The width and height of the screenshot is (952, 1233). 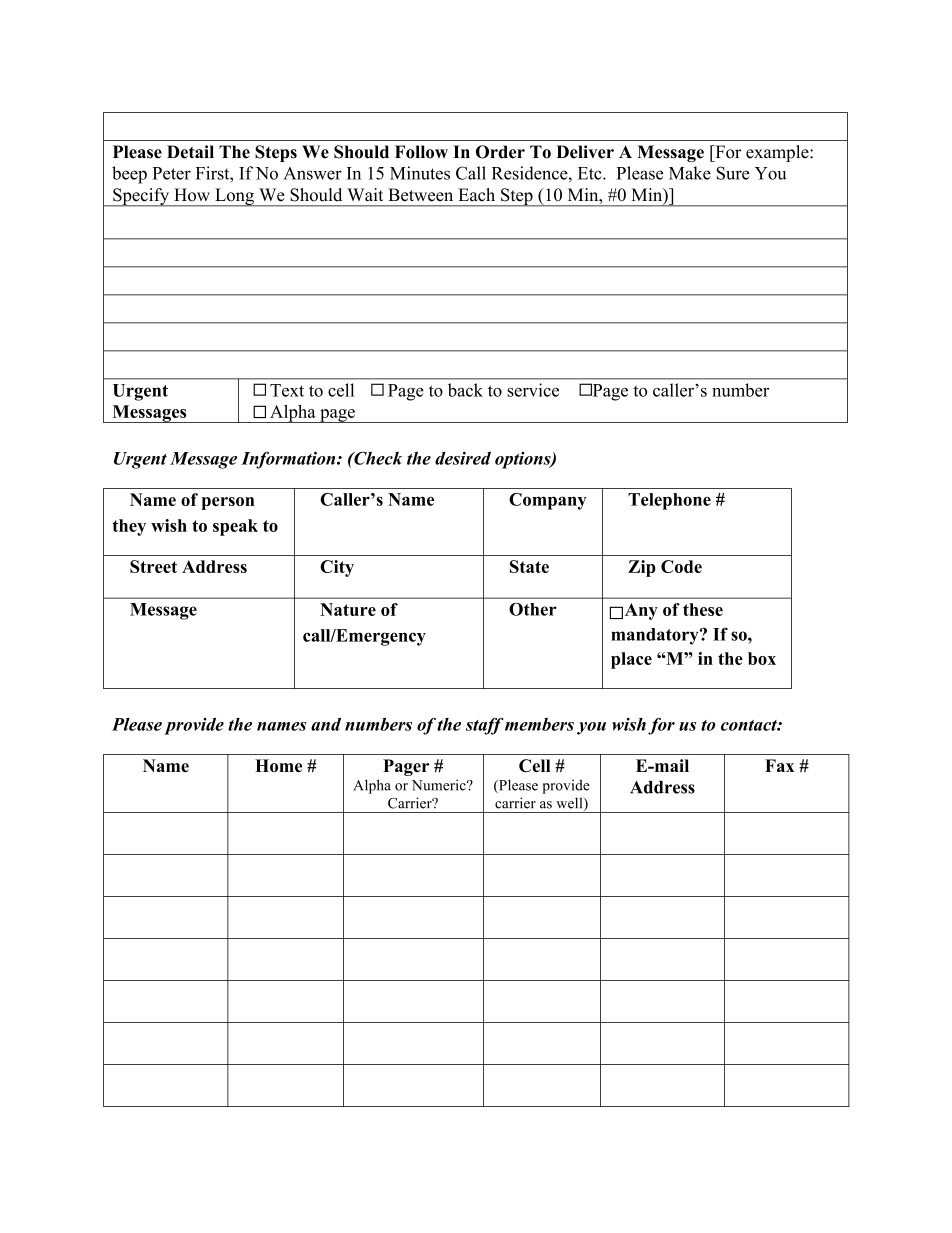 What do you see at coordinates (690, 173) in the screenshot?
I see `Make` at bounding box center [690, 173].
